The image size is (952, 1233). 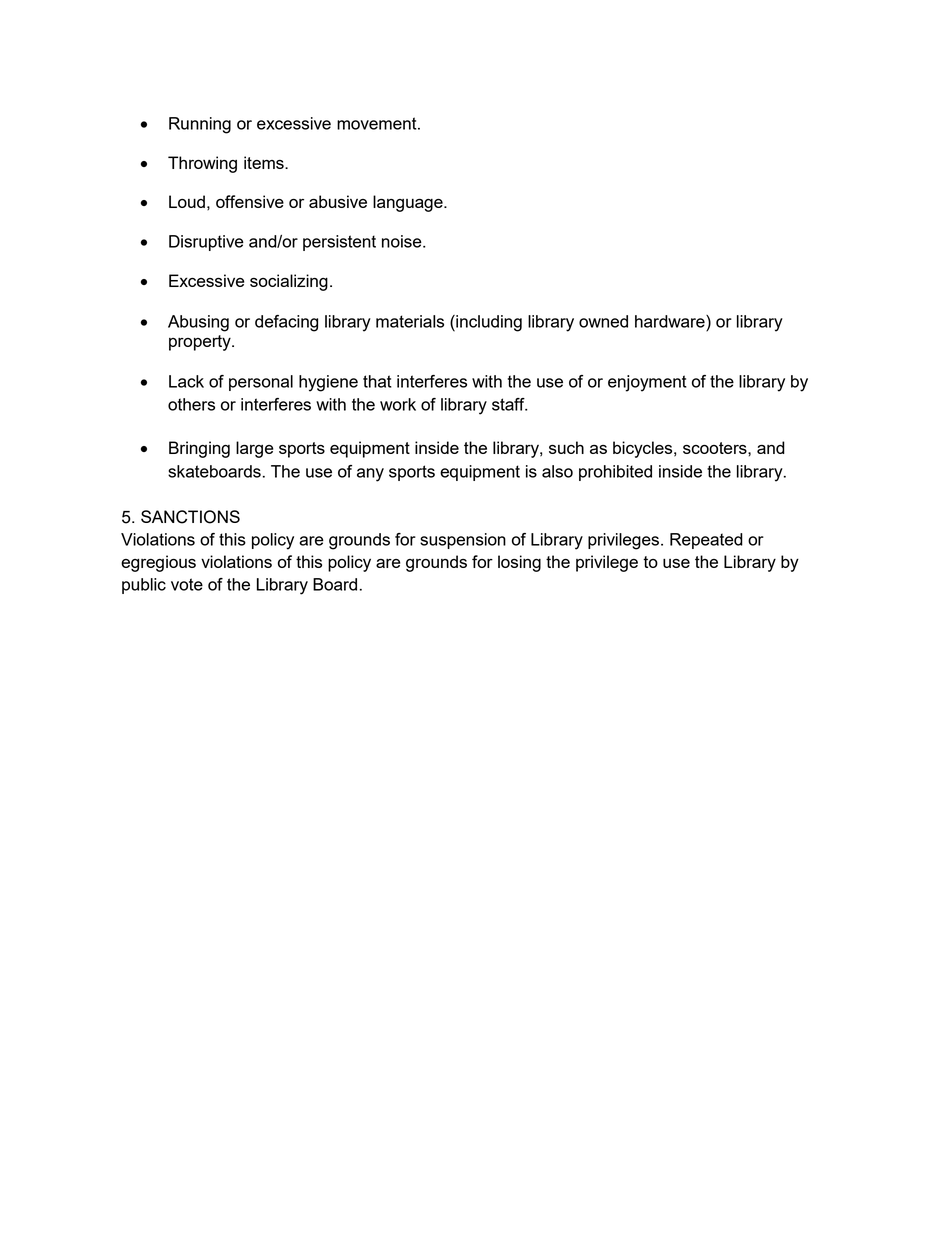 I want to click on movement, so click(x=378, y=123).
